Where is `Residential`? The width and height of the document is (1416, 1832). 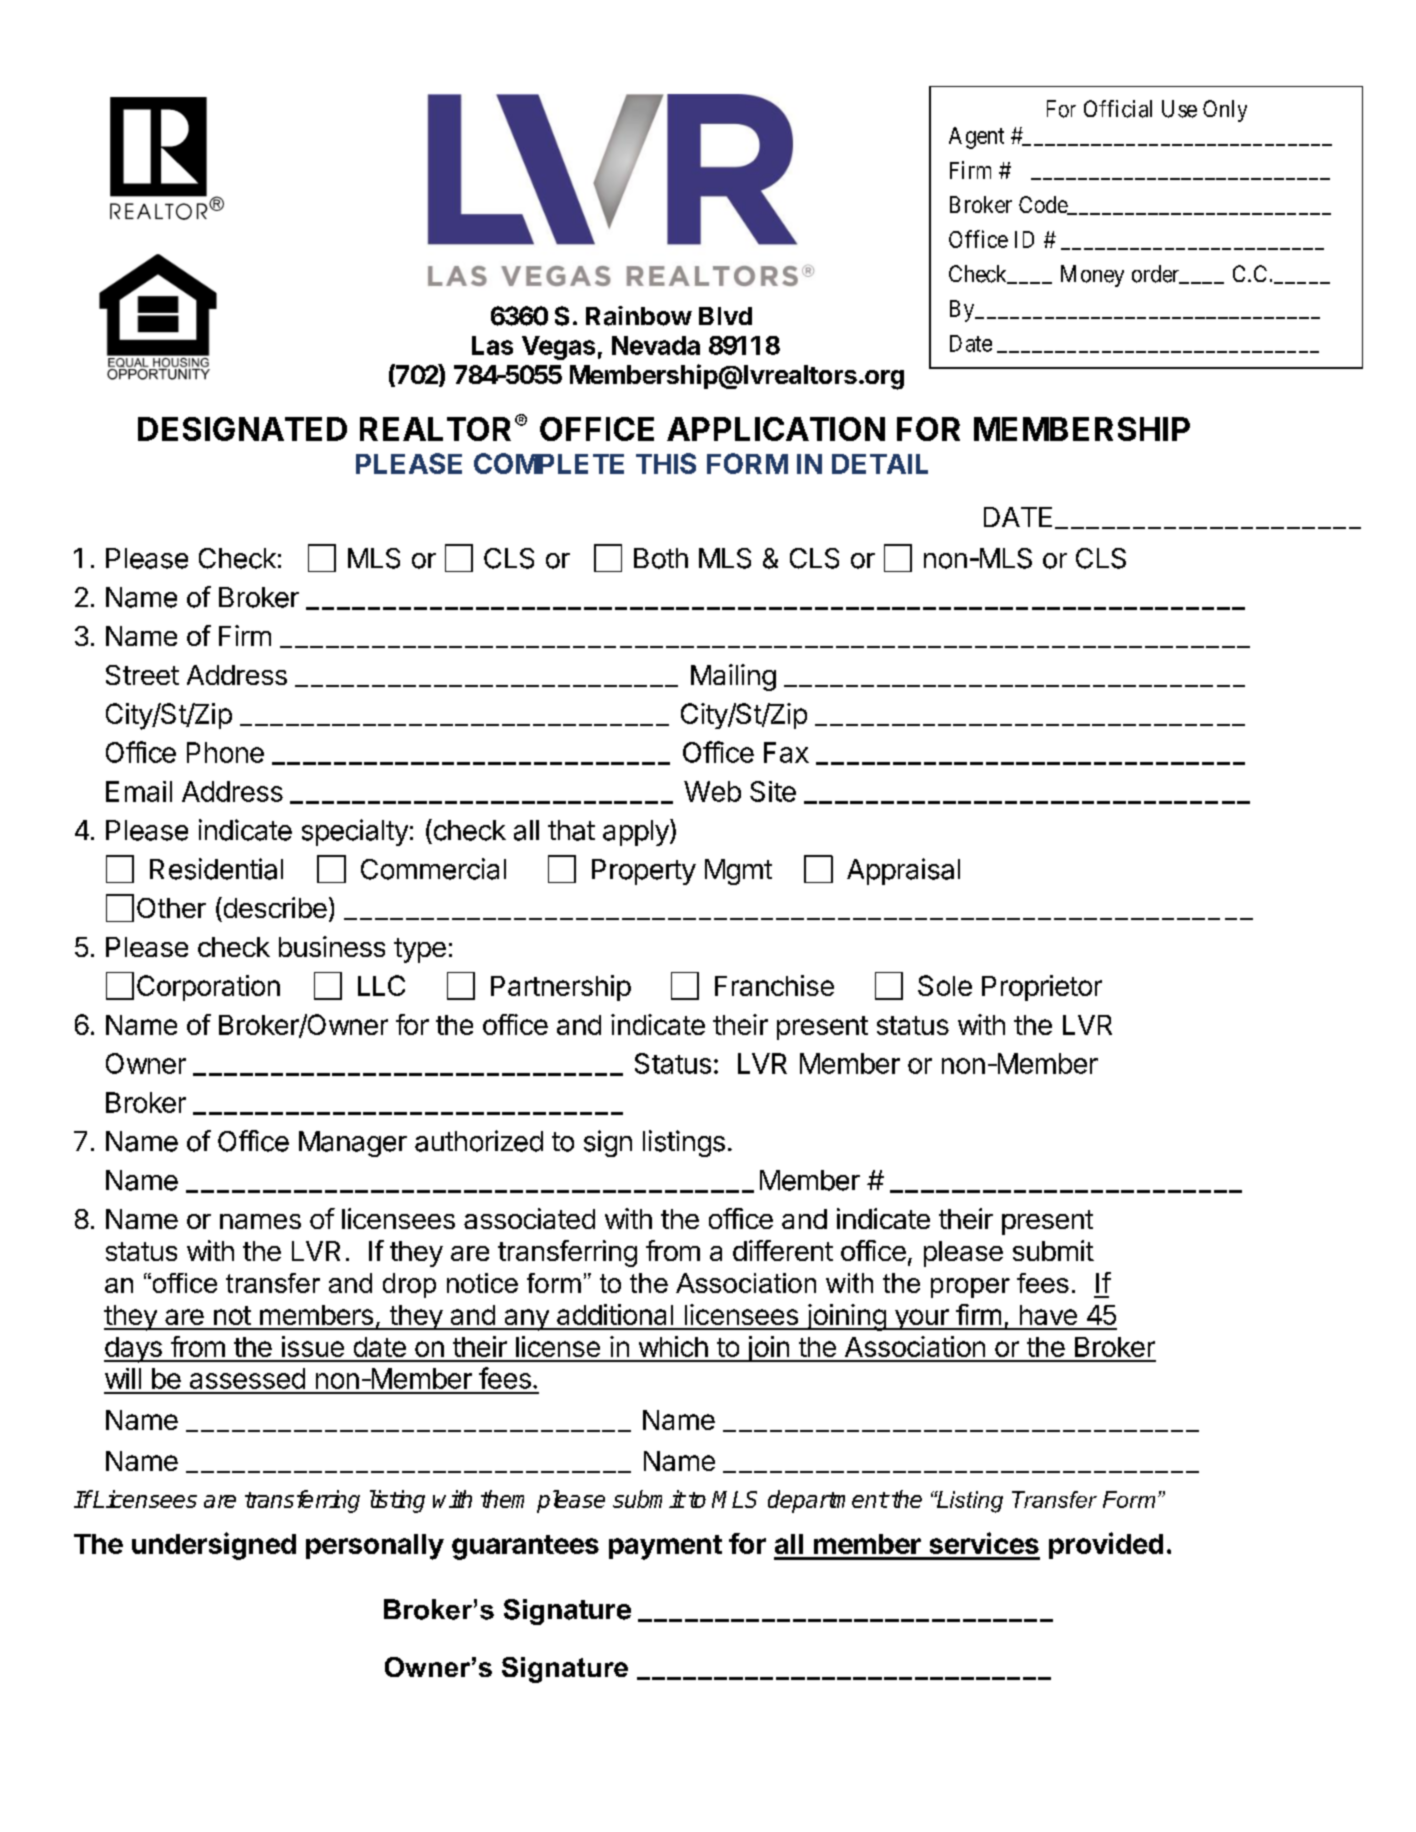
Residential is located at coordinates (216, 869).
